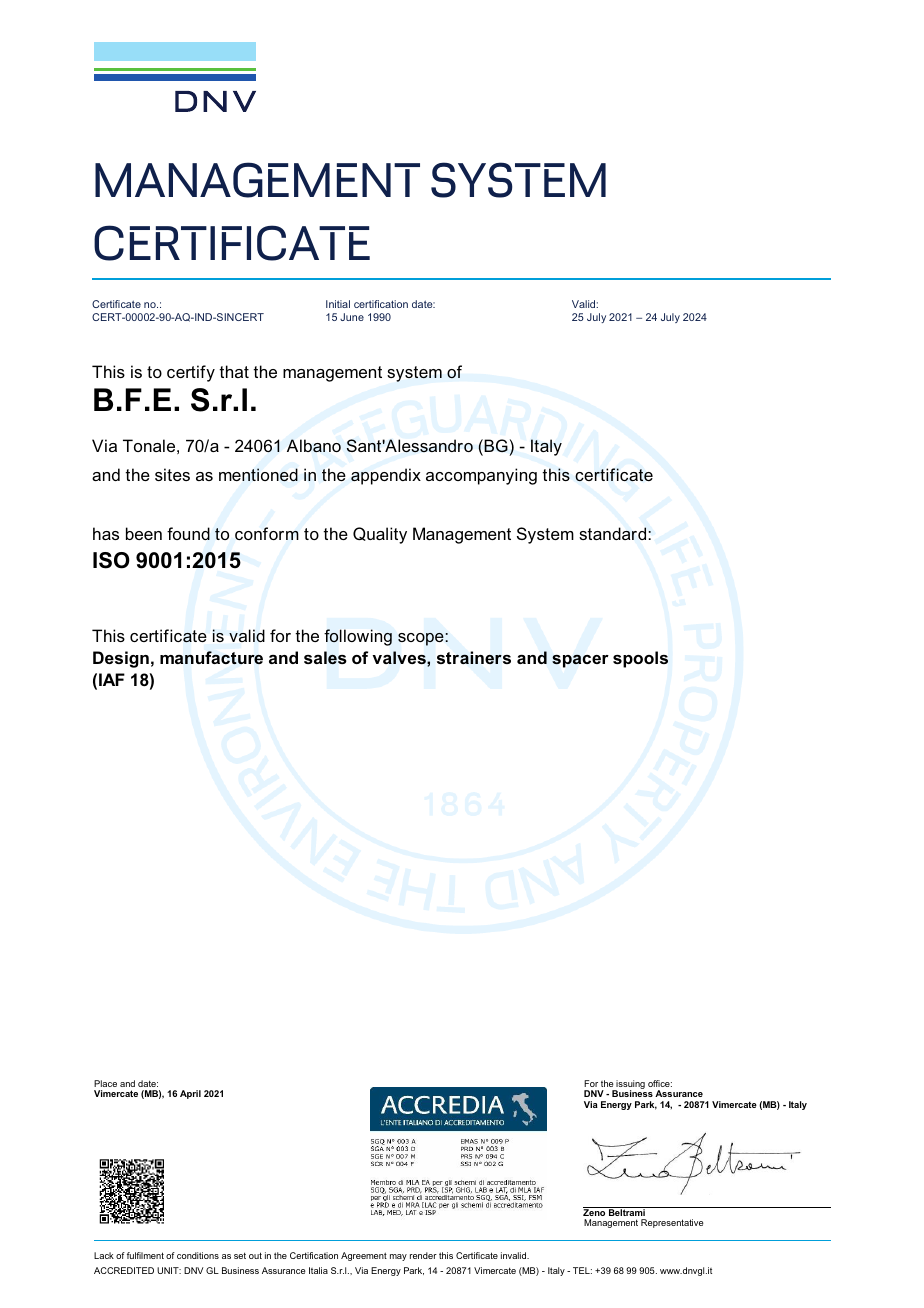 This page has height=1308, width=924. Describe the element at coordinates (325, 658) in the page. I see `sales` at that location.
